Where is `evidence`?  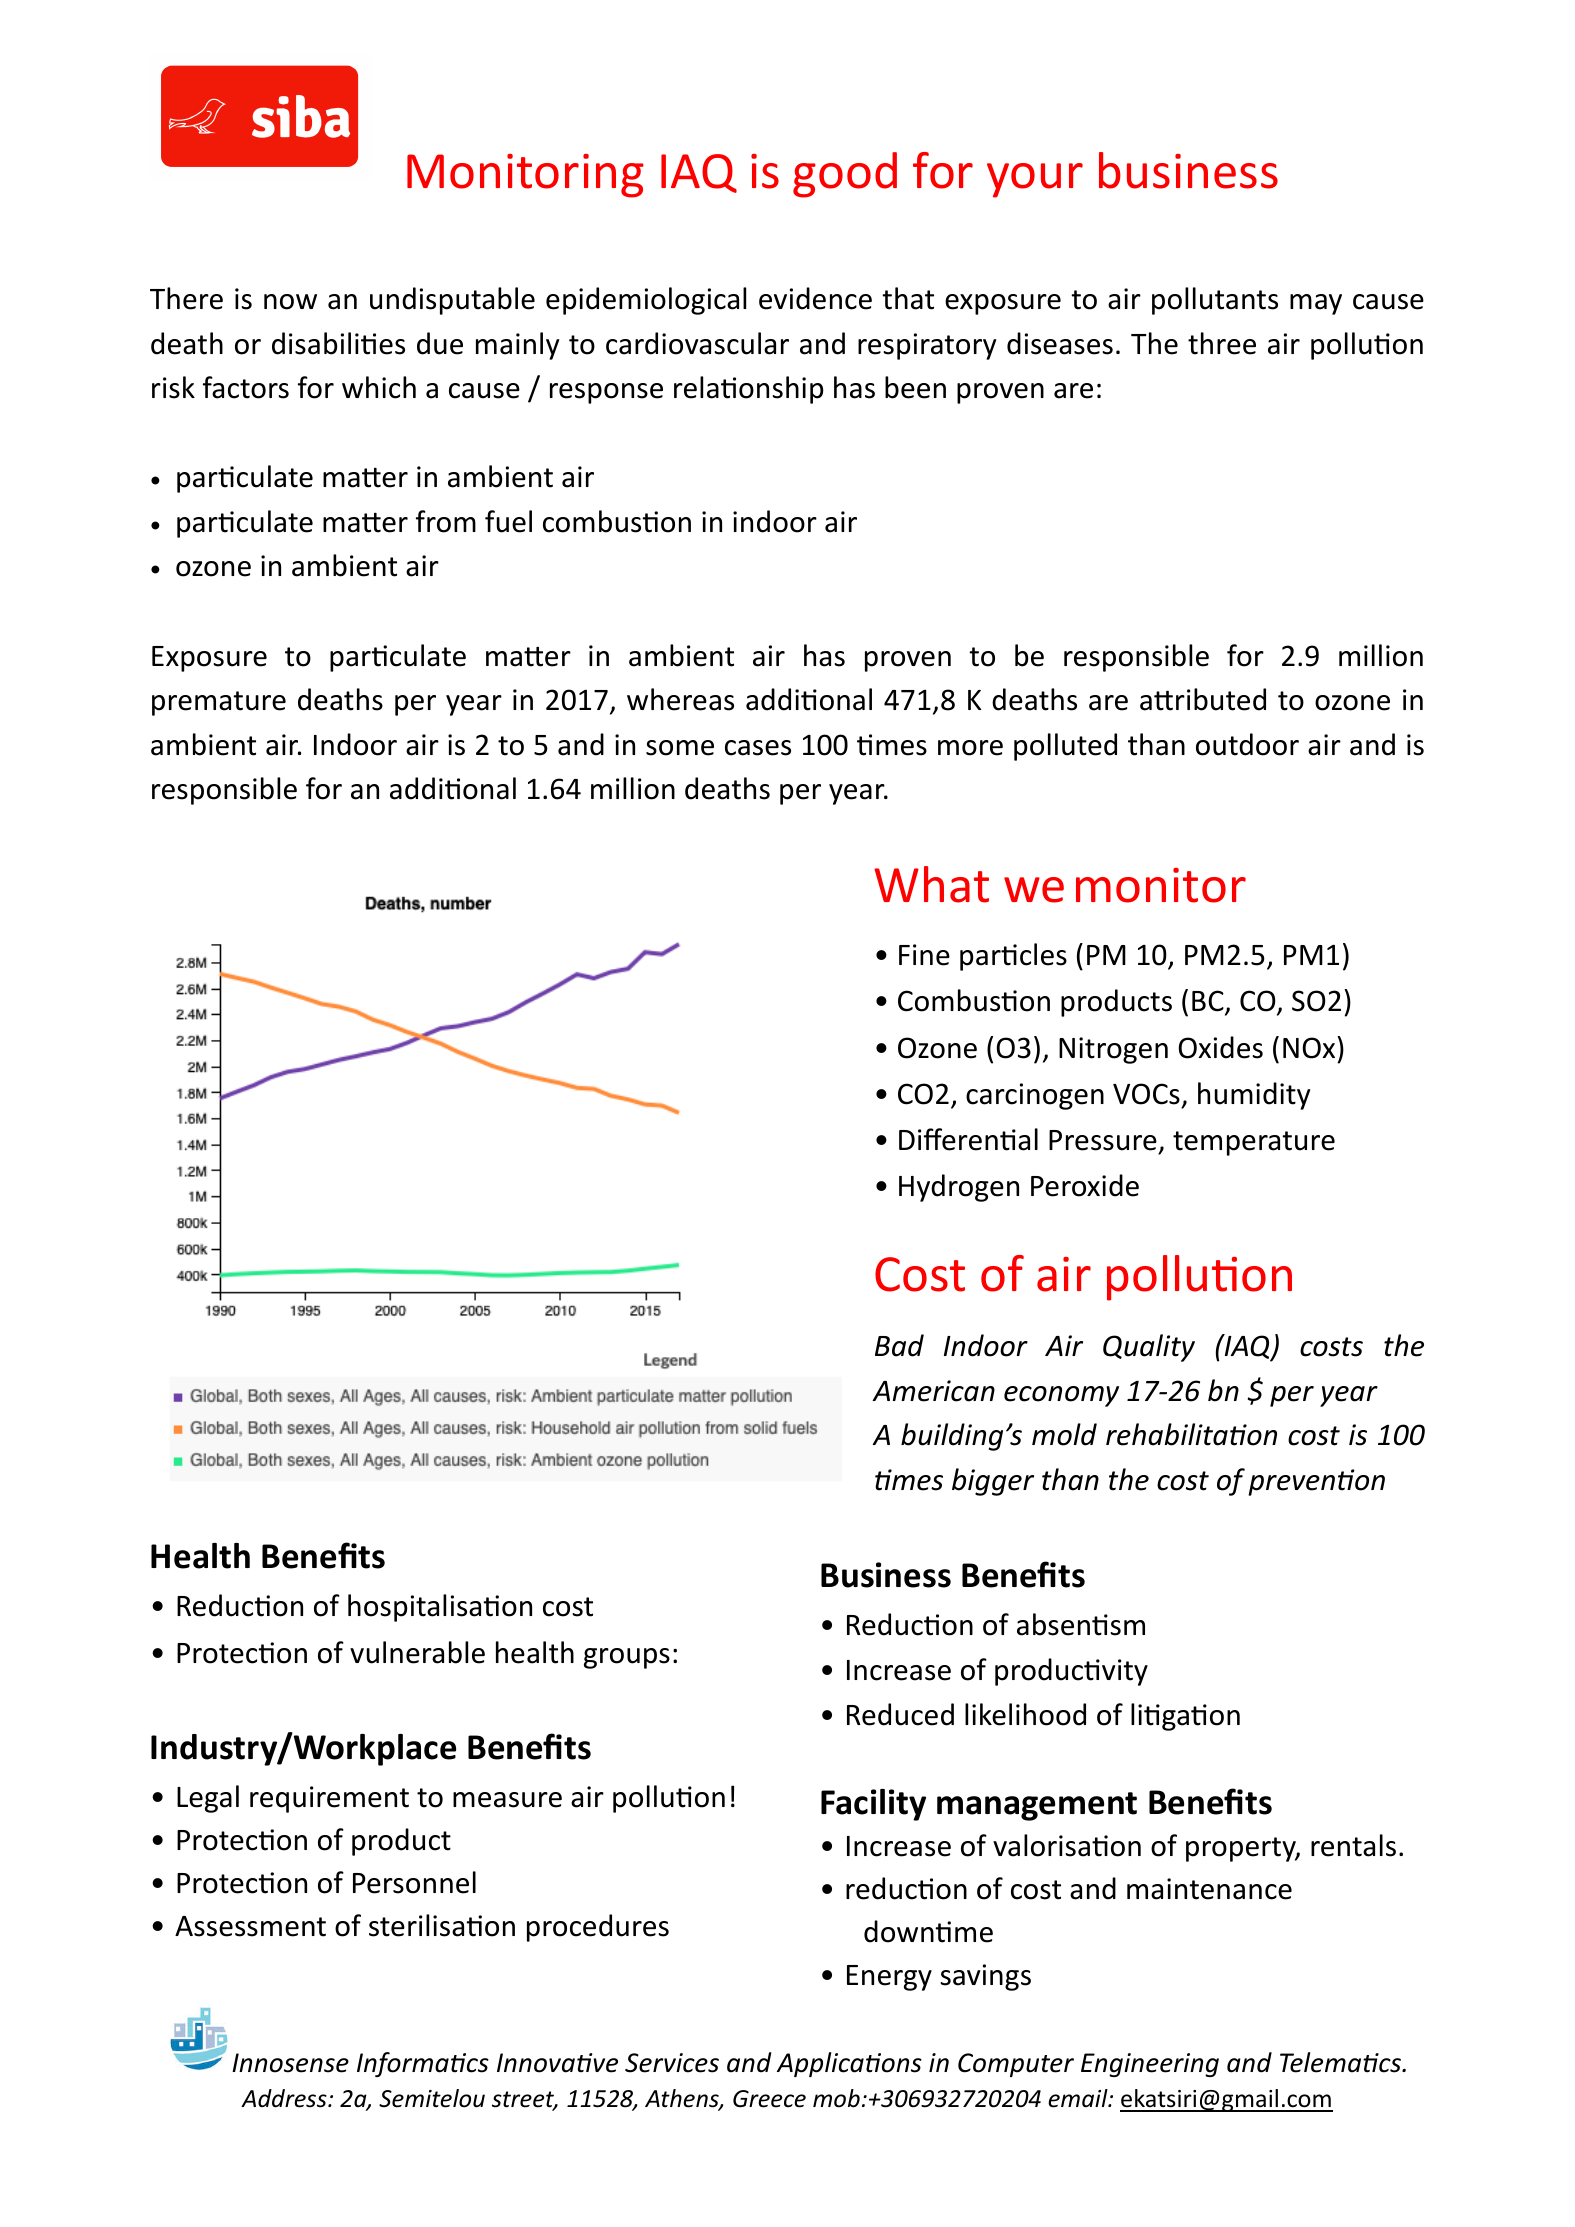
evidence is located at coordinates (815, 298).
